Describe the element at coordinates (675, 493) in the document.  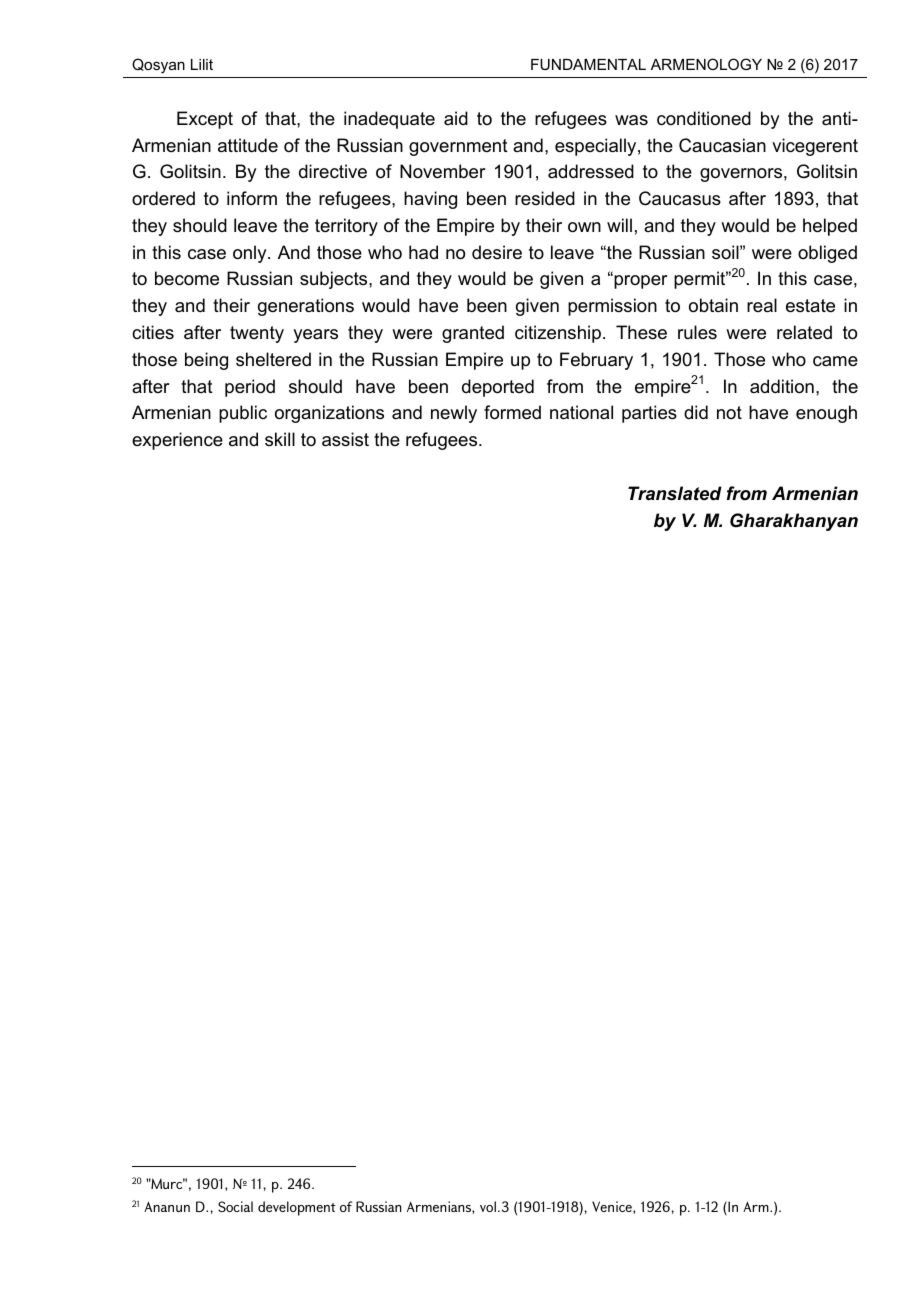
I see `Translated` at that location.
